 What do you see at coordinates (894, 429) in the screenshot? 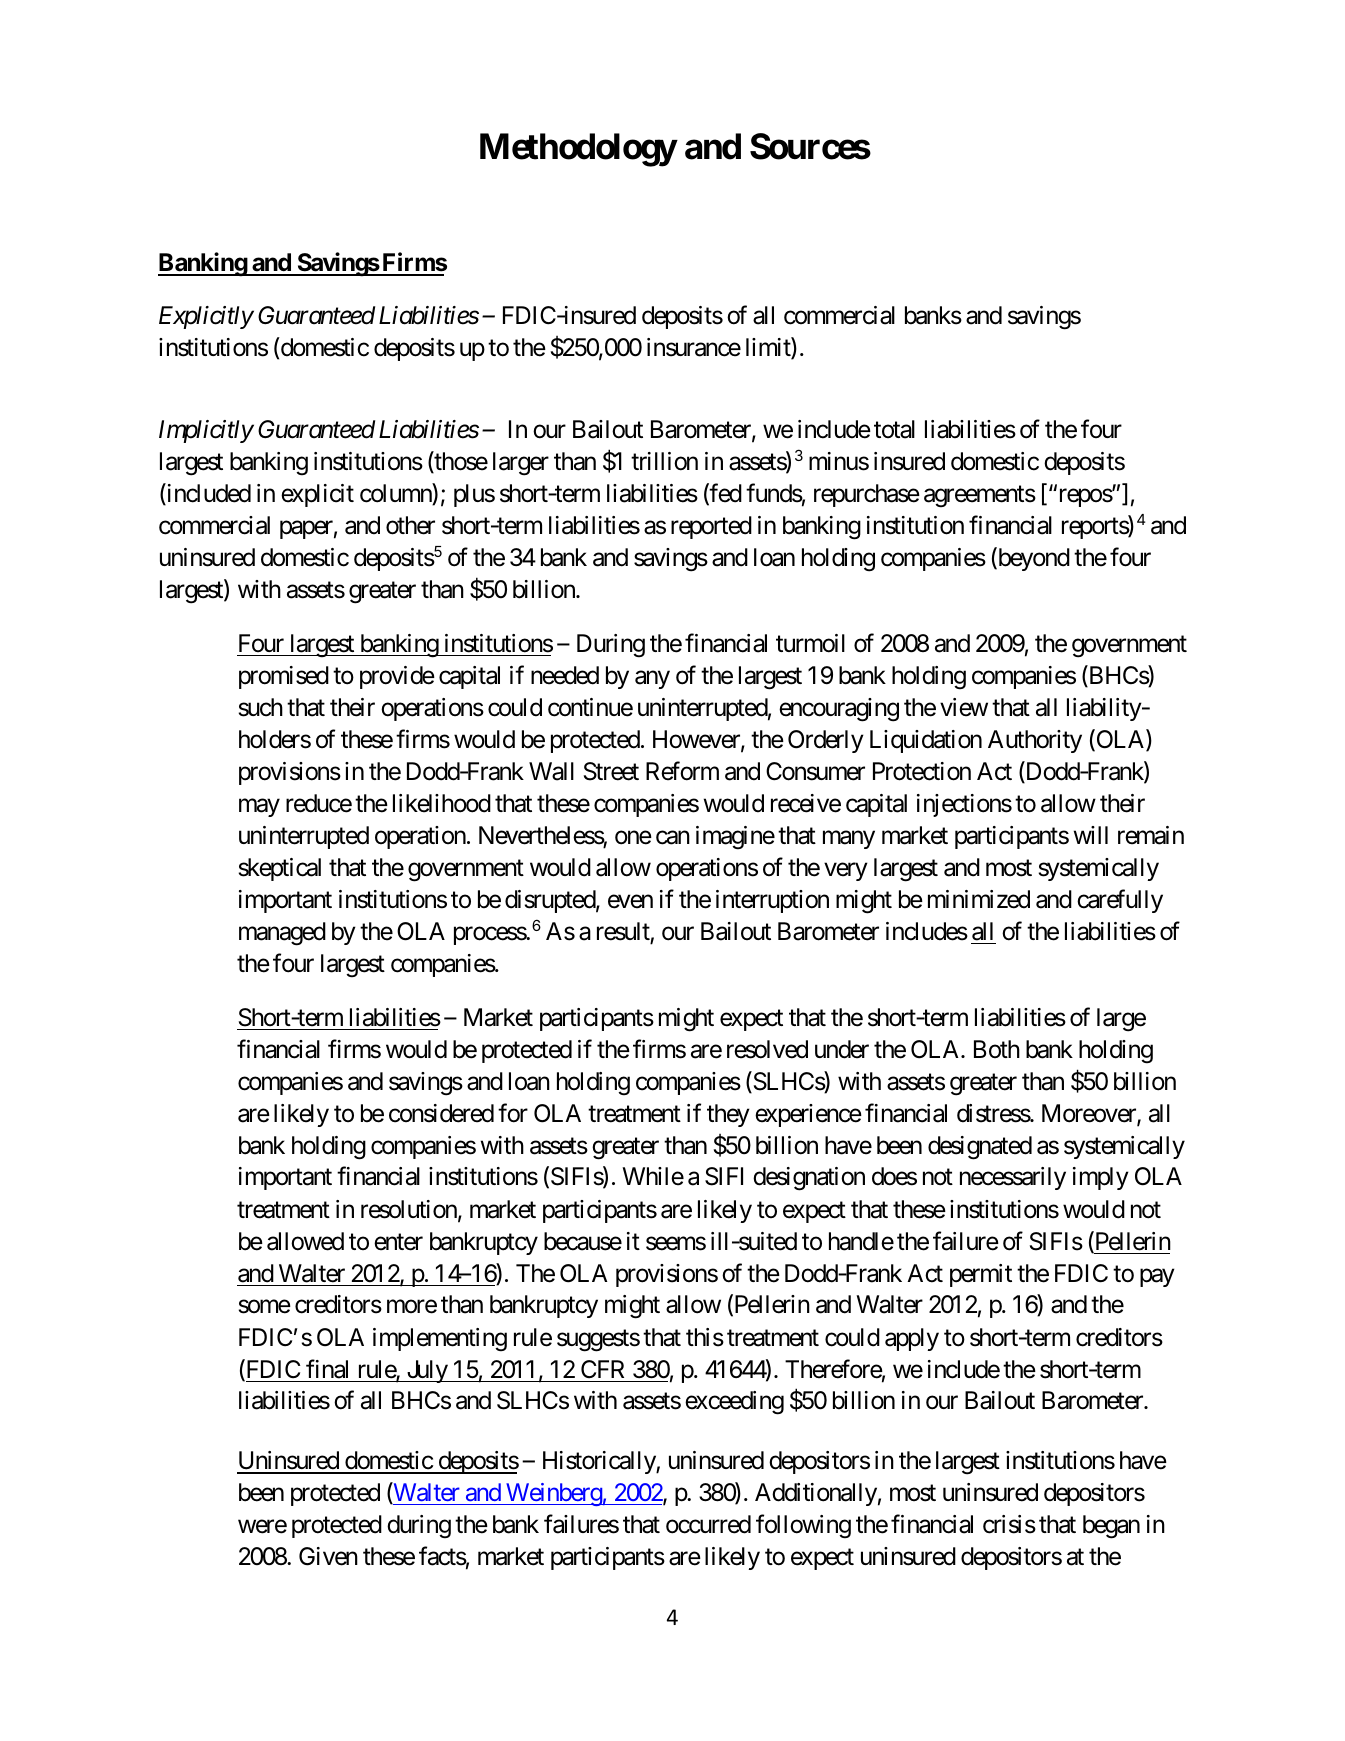
I see `total` at bounding box center [894, 429].
